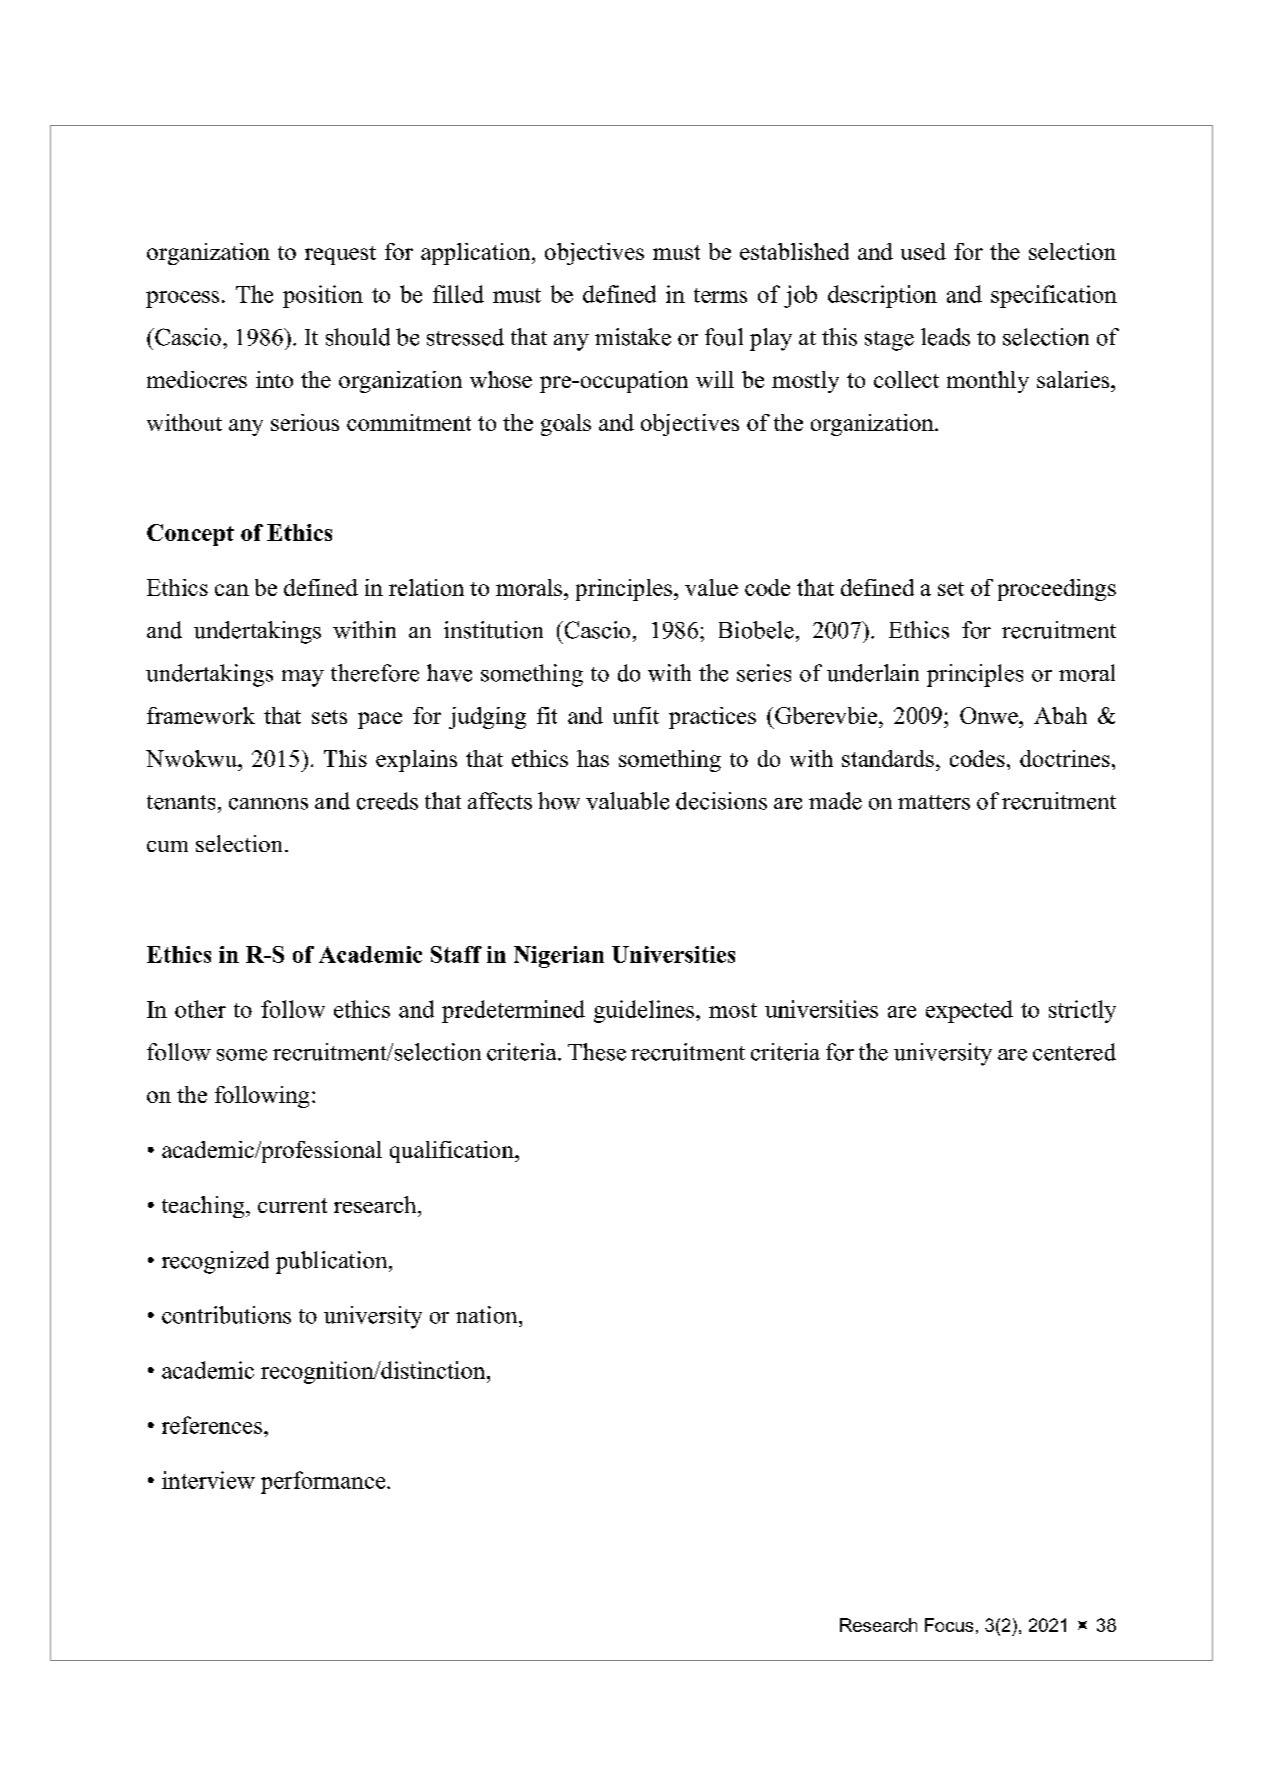 The image size is (1262, 1785). What do you see at coordinates (333, 1262) in the screenshot?
I see `publication` at bounding box center [333, 1262].
